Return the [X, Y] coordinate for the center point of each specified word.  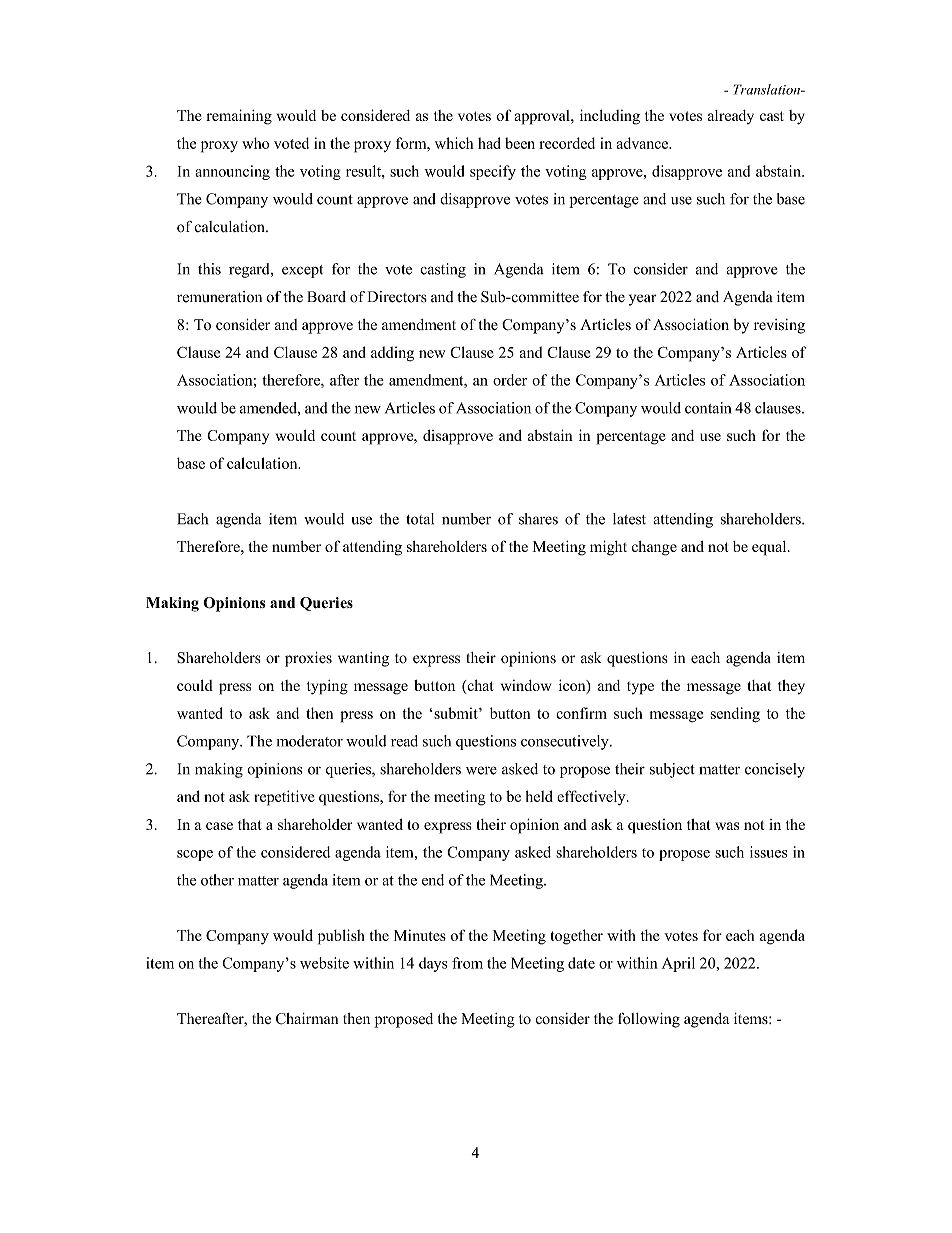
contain [708, 408]
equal [770, 548]
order [510, 380]
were [481, 770]
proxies [308, 659]
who [255, 143]
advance [643, 143]
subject [672, 770]
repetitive [284, 798]
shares [538, 519]
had [489, 143]
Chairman [307, 1019]
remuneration [219, 297]
